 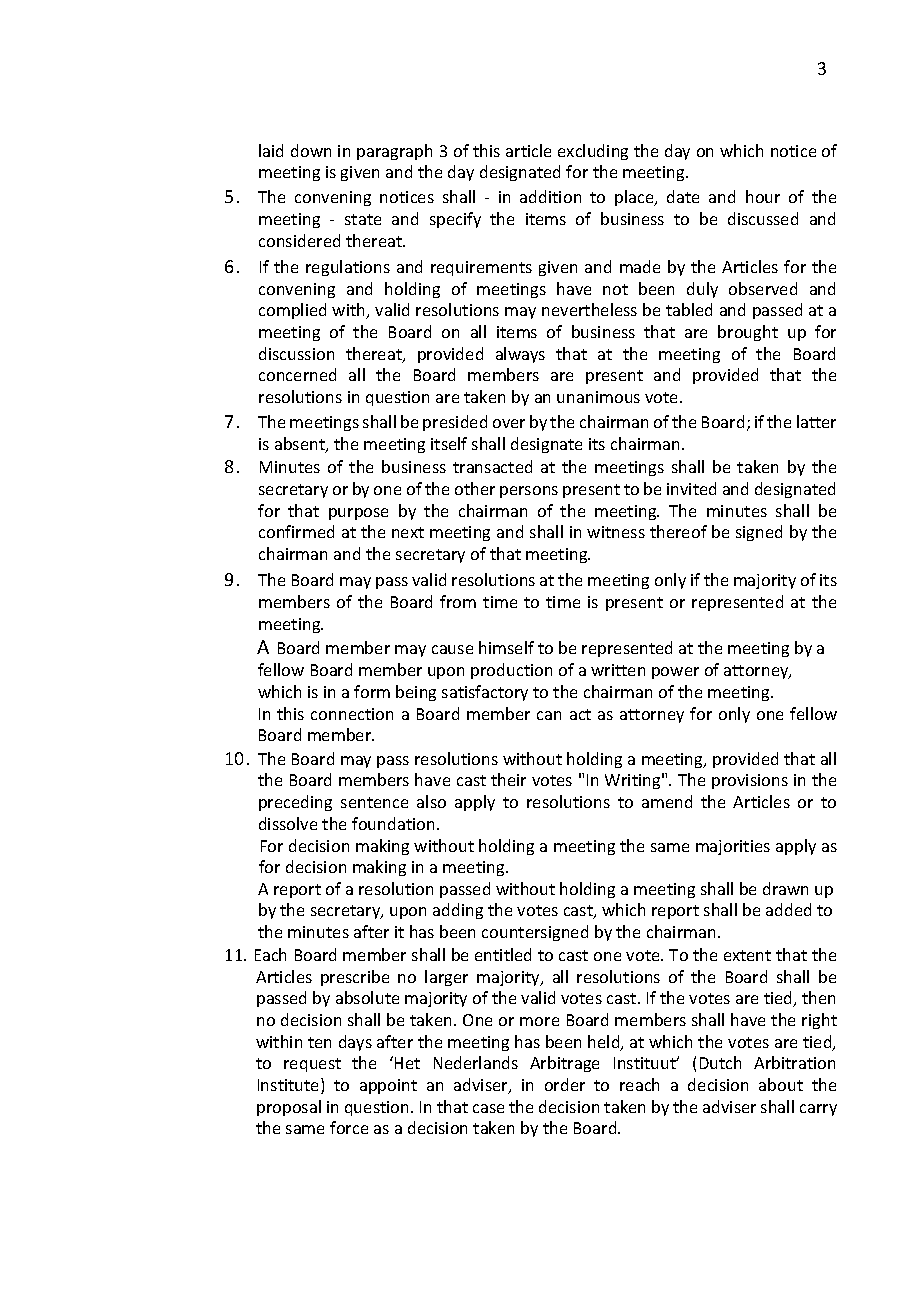 I want to click on latter, so click(x=816, y=421).
